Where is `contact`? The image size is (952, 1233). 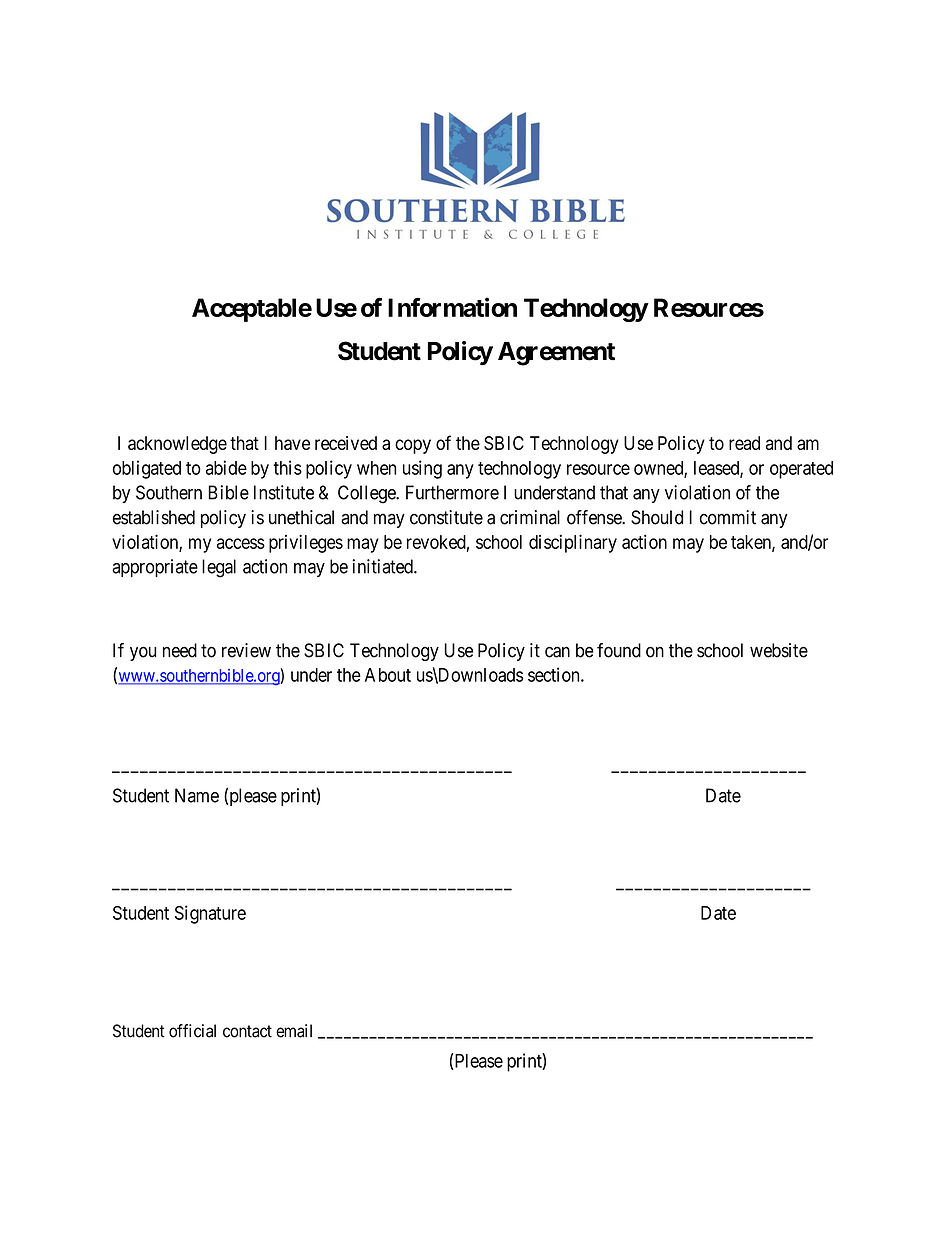 contact is located at coordinates (247, 1031).
